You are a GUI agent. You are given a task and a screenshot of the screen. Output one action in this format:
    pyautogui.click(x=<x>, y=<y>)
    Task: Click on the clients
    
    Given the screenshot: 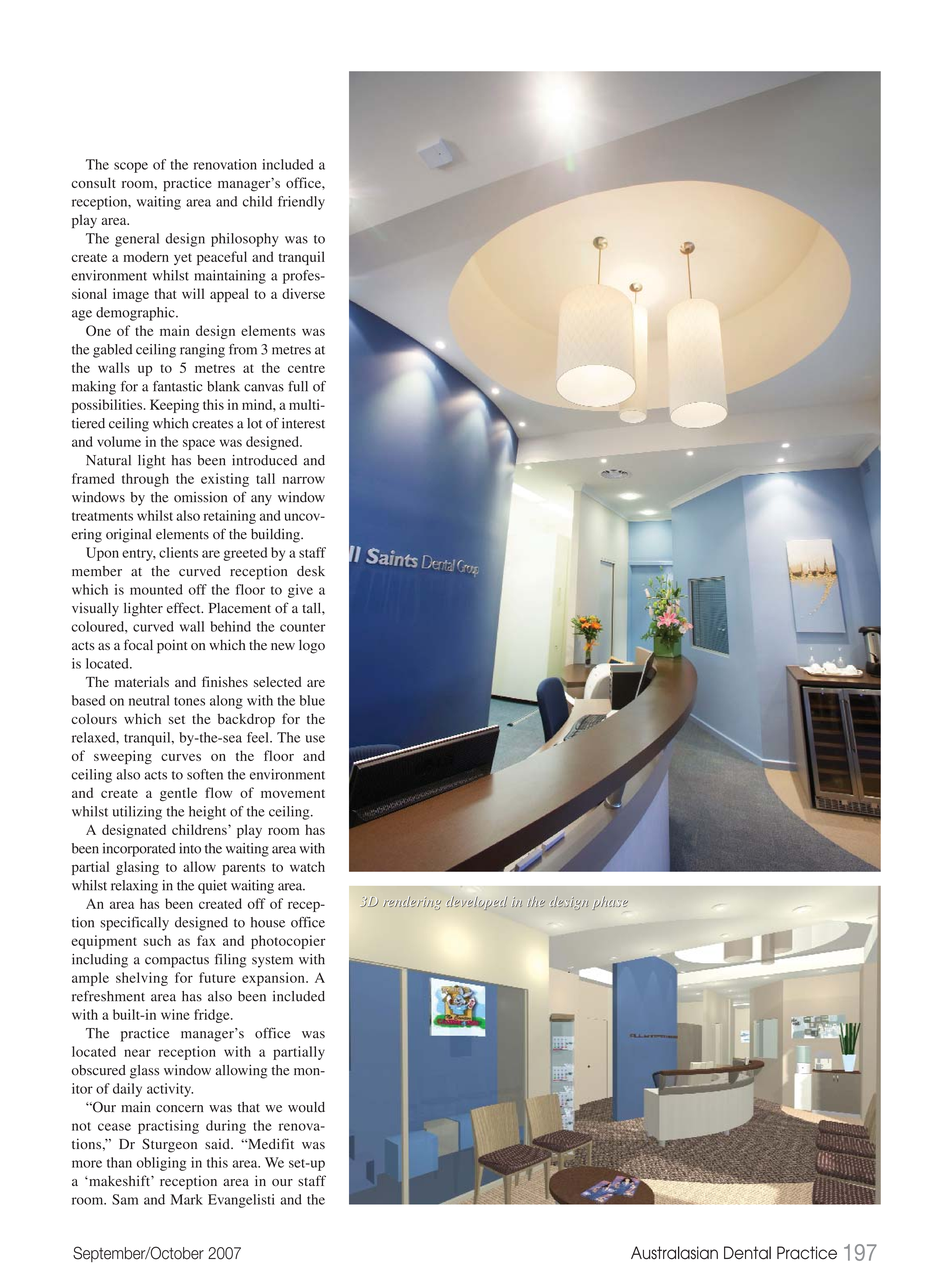 What is the action you would take?
    pyautogui.click(x=178, y=552)
